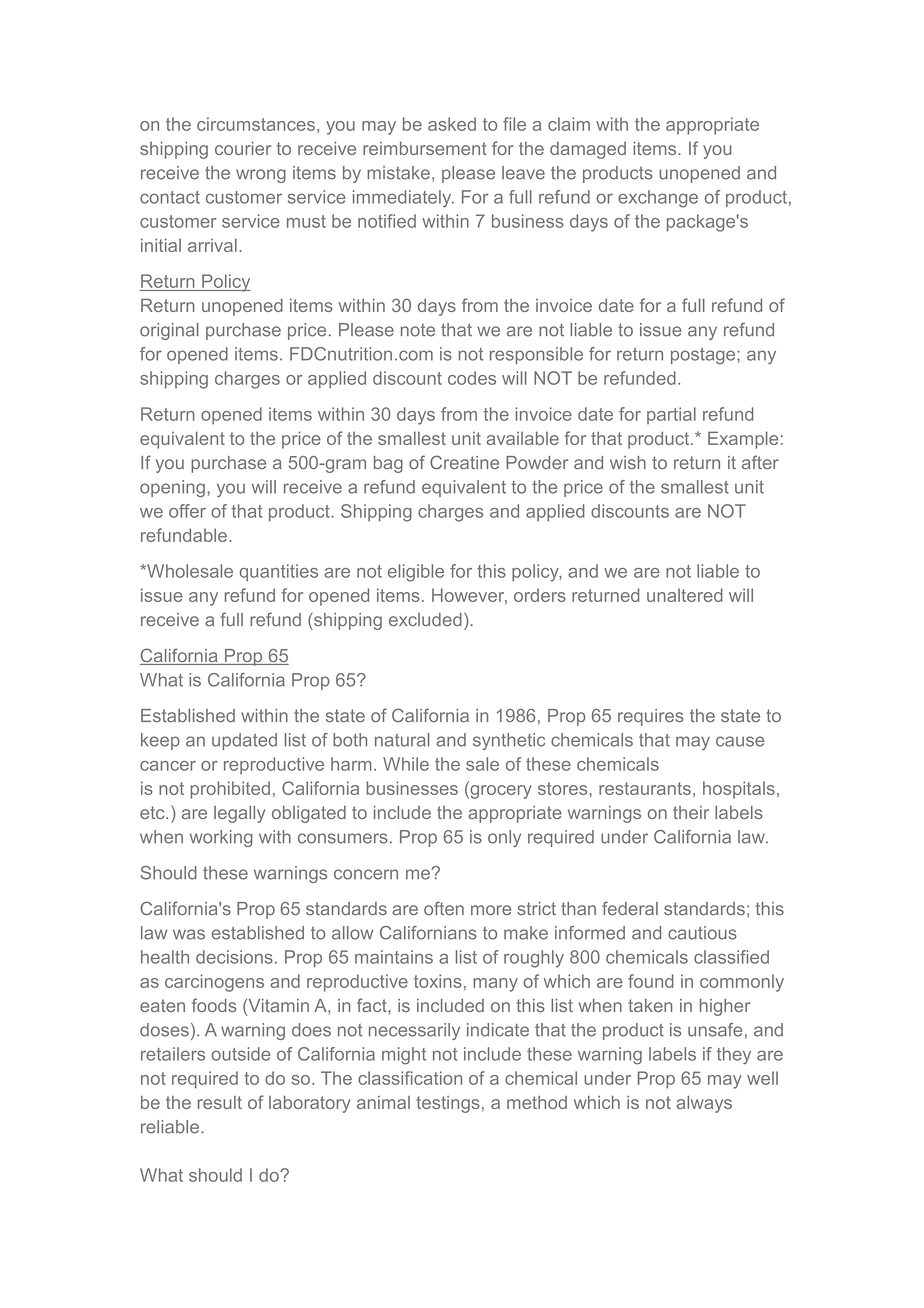  What do you see at coordinates (241, 1054) in the screenshot?
I see `outside` at bounding box center [241, 1054].
